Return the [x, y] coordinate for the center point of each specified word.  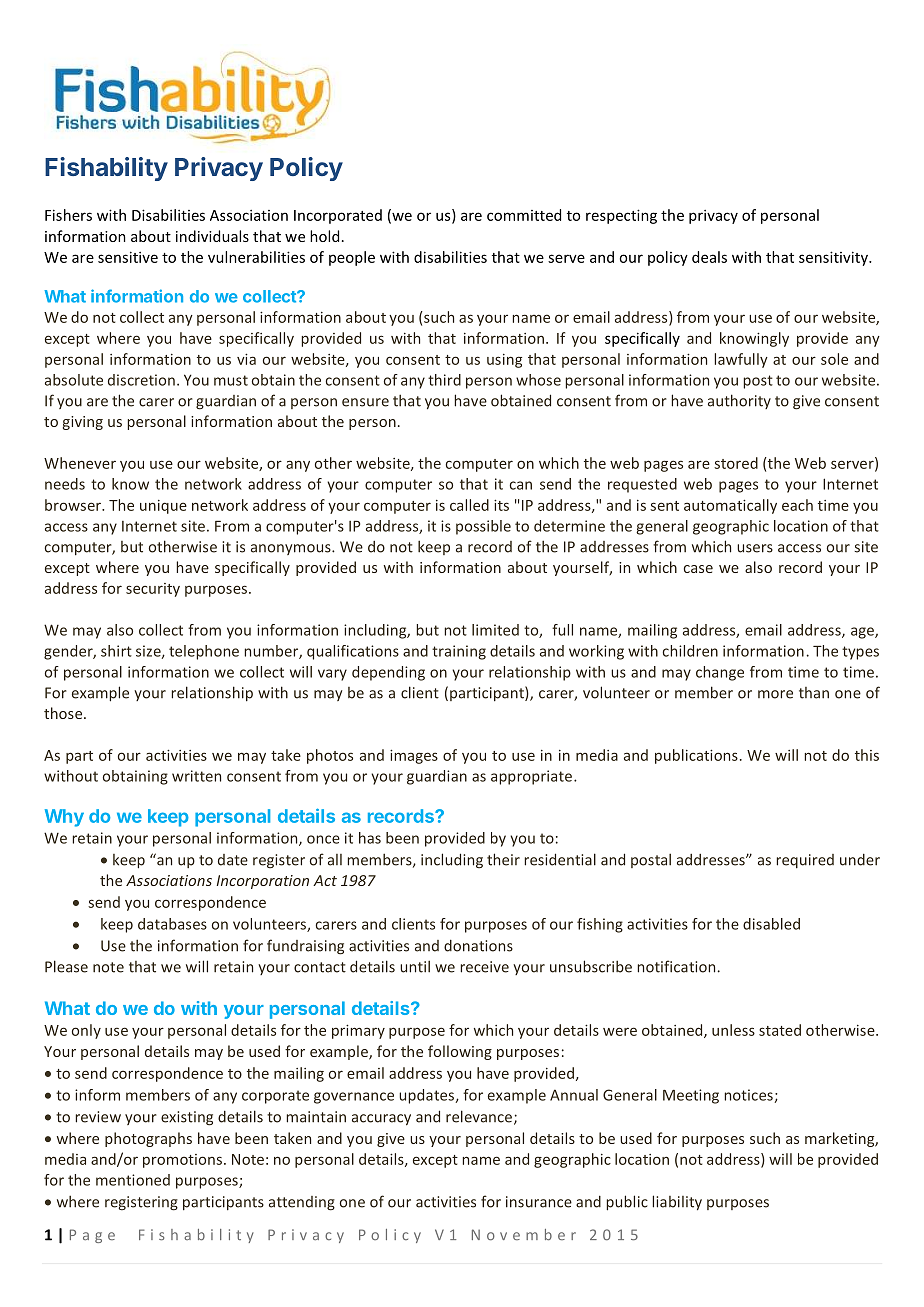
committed [524, 215]
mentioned [133, 1180]
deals [709, 257]
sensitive [128, 257]
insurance [539, 1202]
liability [677, 1203]
